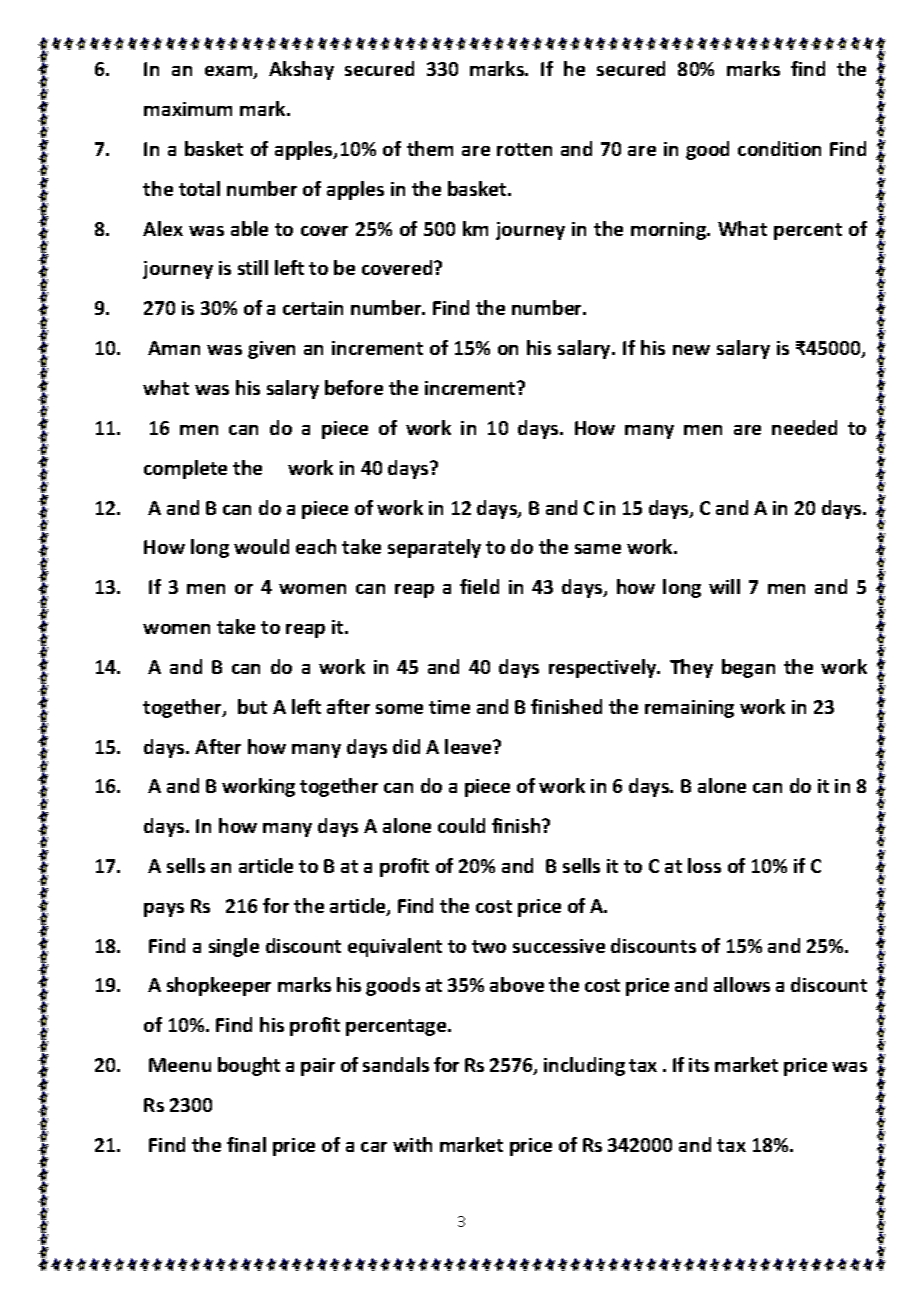  I want to click on but, so click(252, 706).
